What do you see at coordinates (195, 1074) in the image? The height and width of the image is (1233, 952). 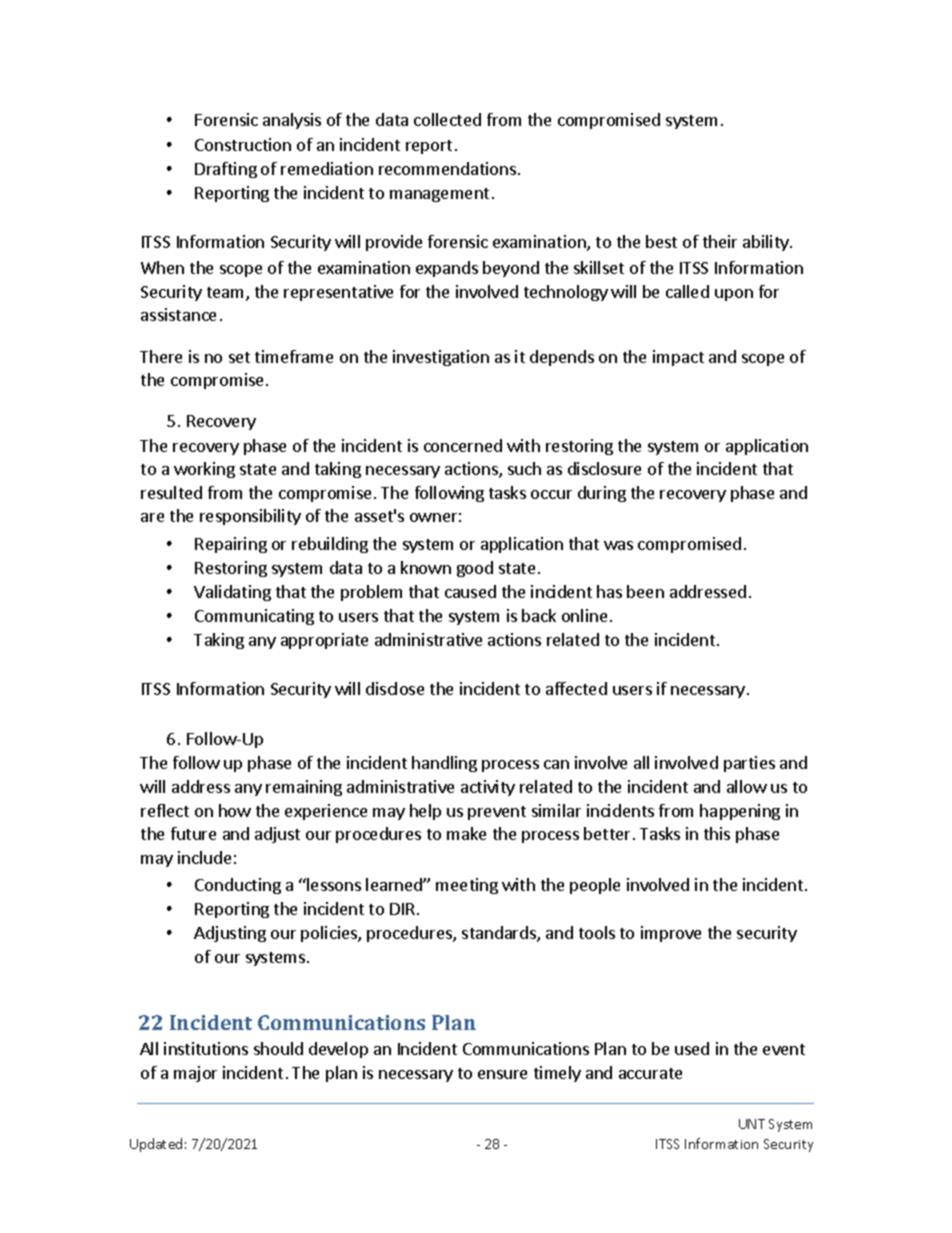 I see `major` at bounding box center [195, 1074].
